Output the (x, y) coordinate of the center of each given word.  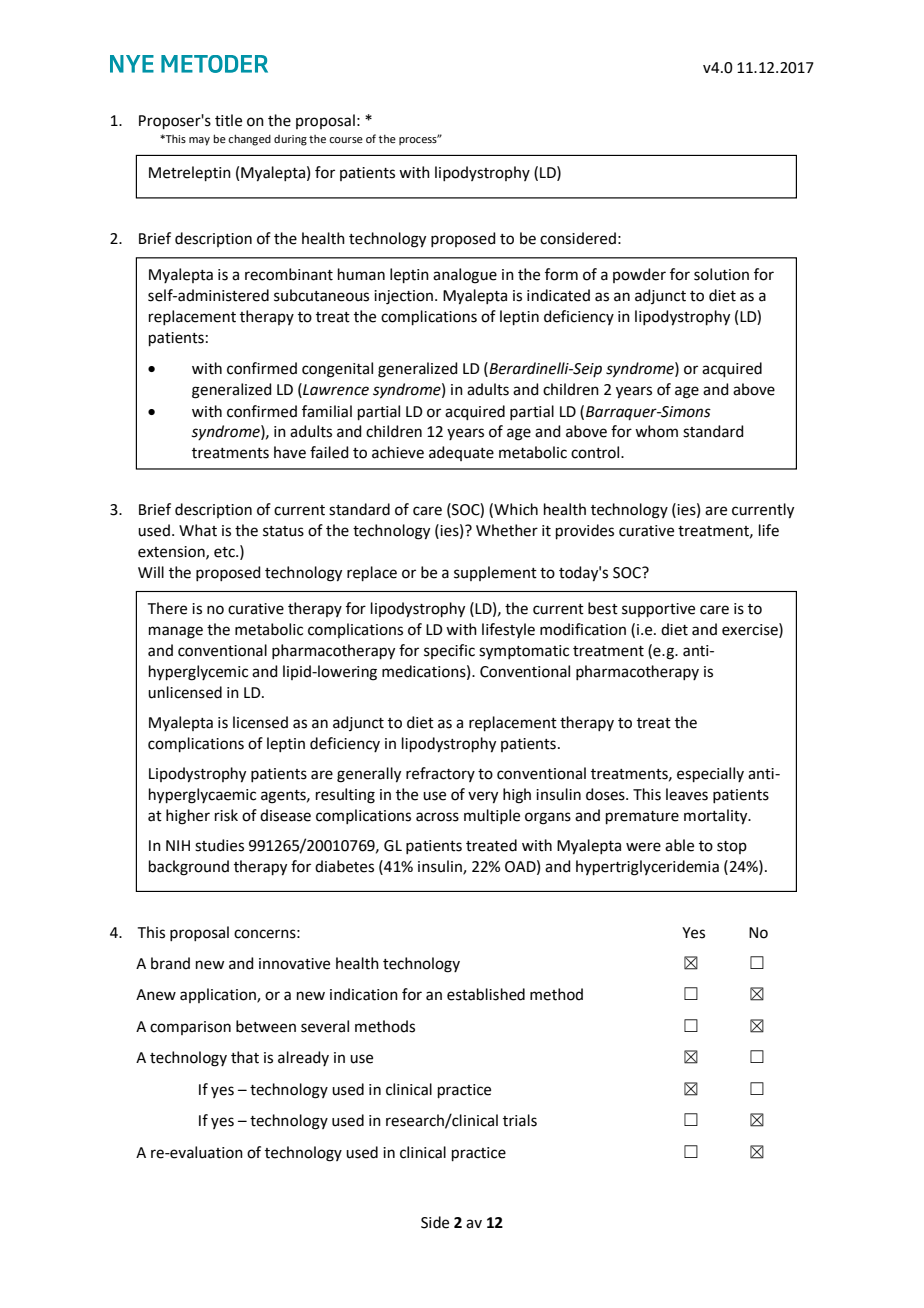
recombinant (289, 274)
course (346, 140)
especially (710, 774)
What (198, 530)
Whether (507, 530)
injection (403, 297)
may (199, 141)
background (189, 868)
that (245, 1057)
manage (176, 632)
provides (585, 531)
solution (721, 274)
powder (639, 275)
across (437, 817)
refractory (440, 774)
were (643, 847)
